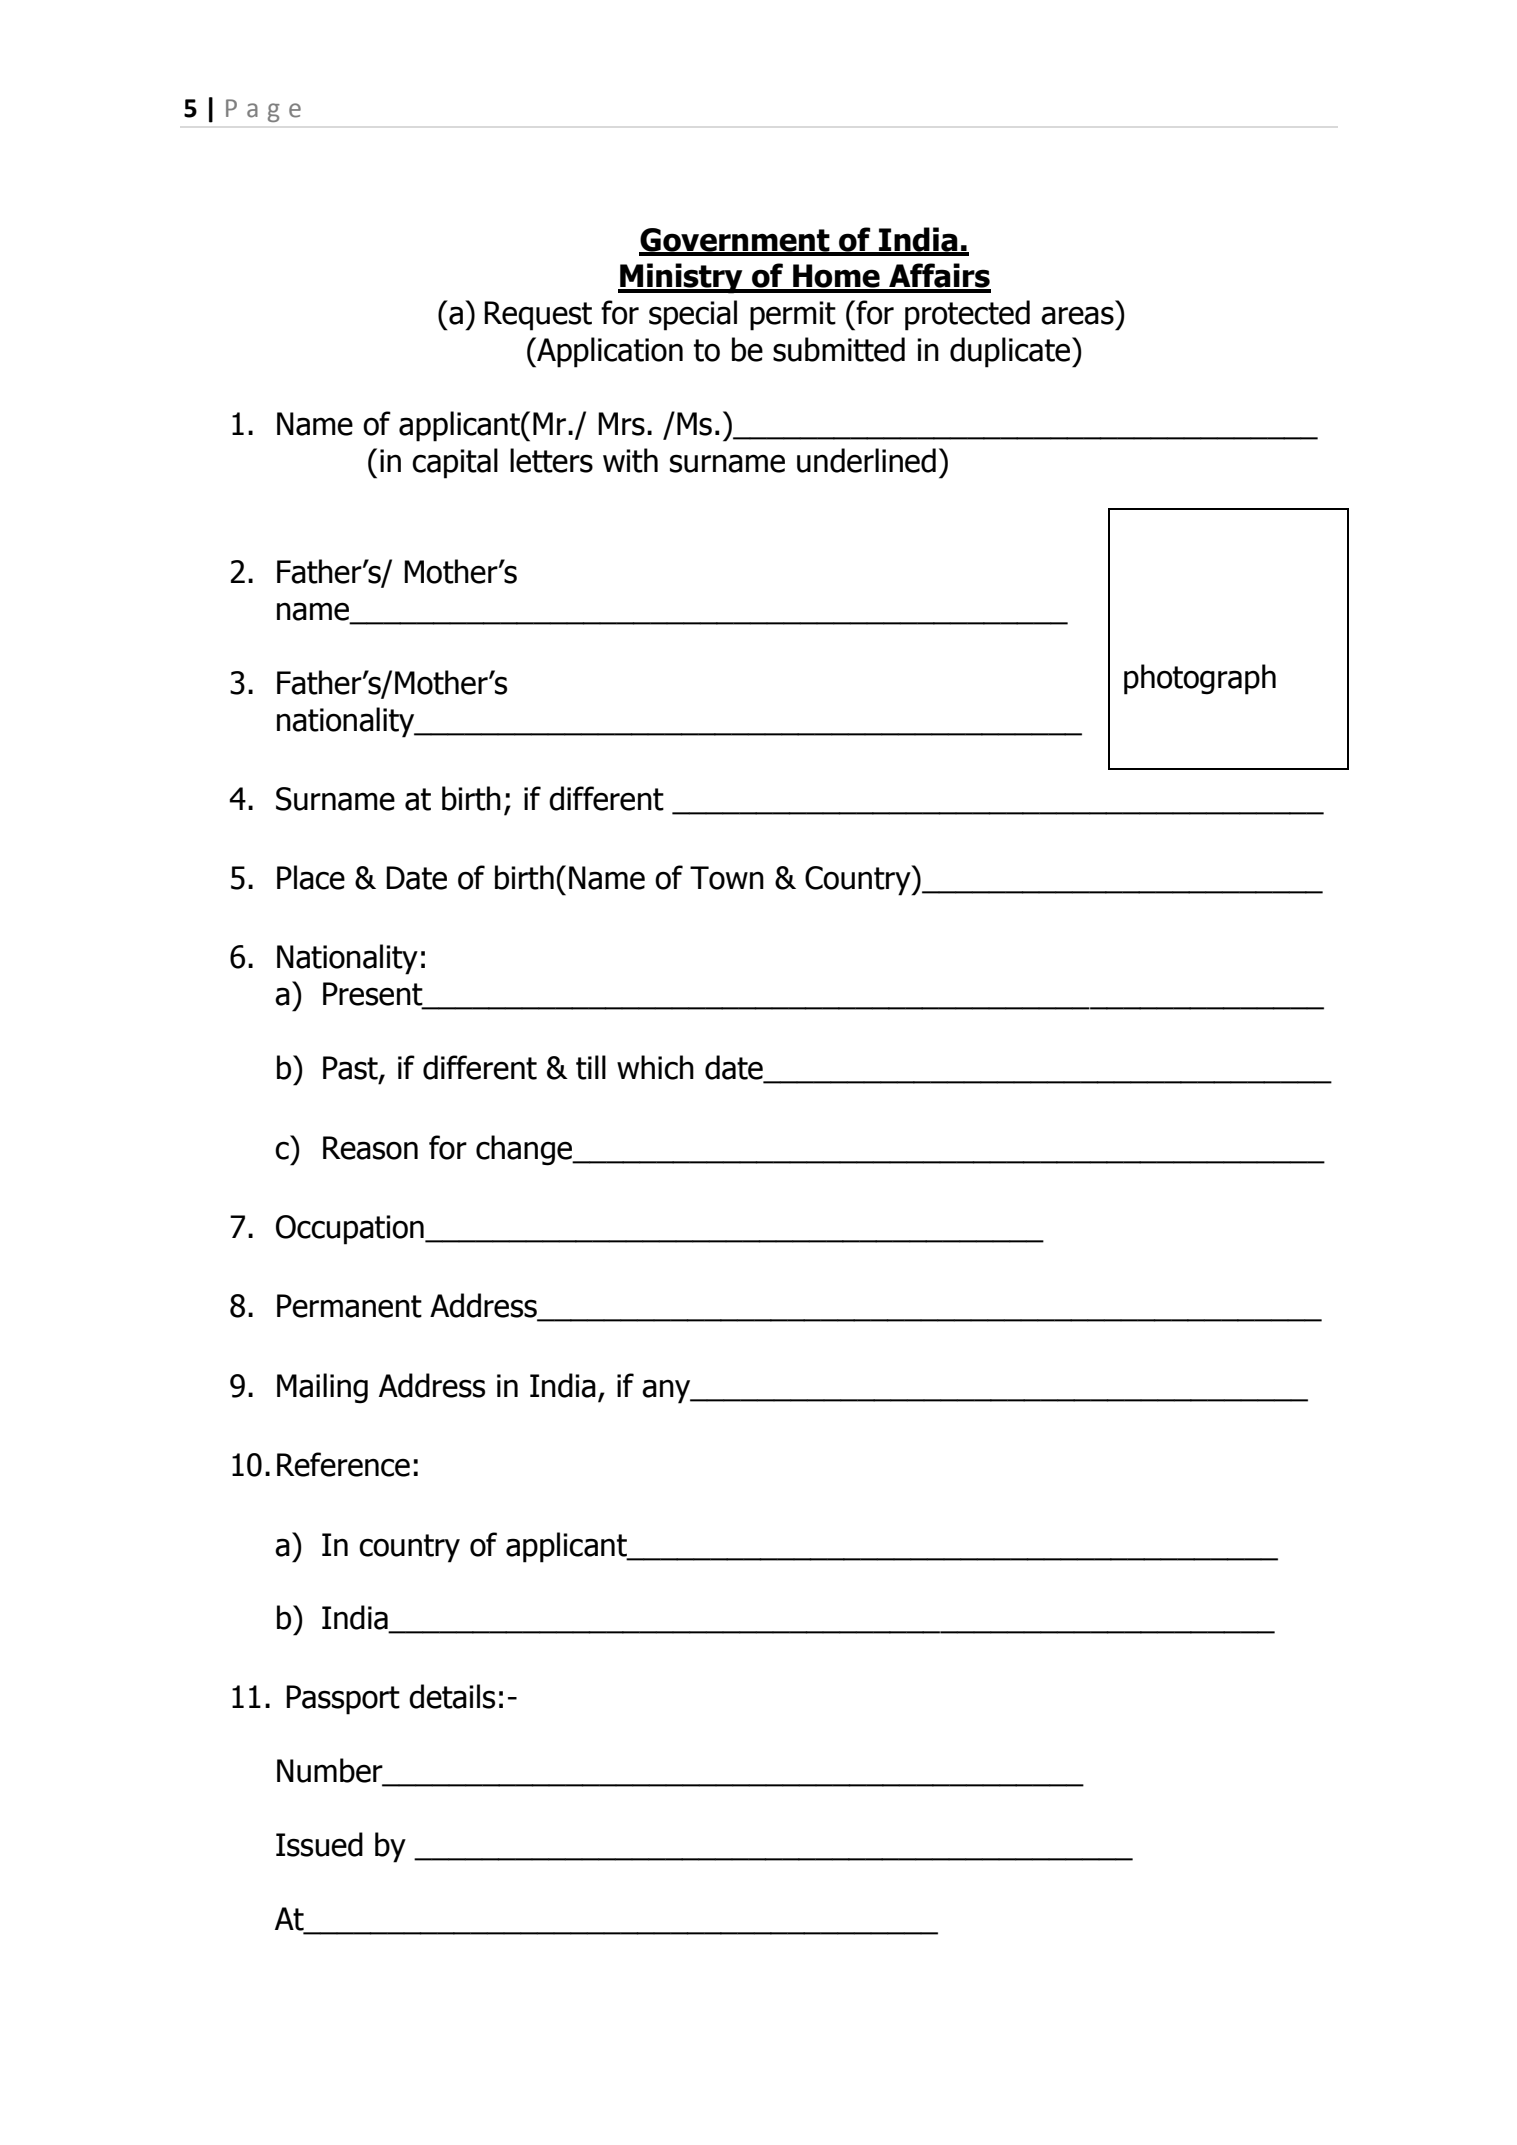 The height and width of the screenshot is (2145, 1517). I want to click on Issued, so click(319, 1844).
